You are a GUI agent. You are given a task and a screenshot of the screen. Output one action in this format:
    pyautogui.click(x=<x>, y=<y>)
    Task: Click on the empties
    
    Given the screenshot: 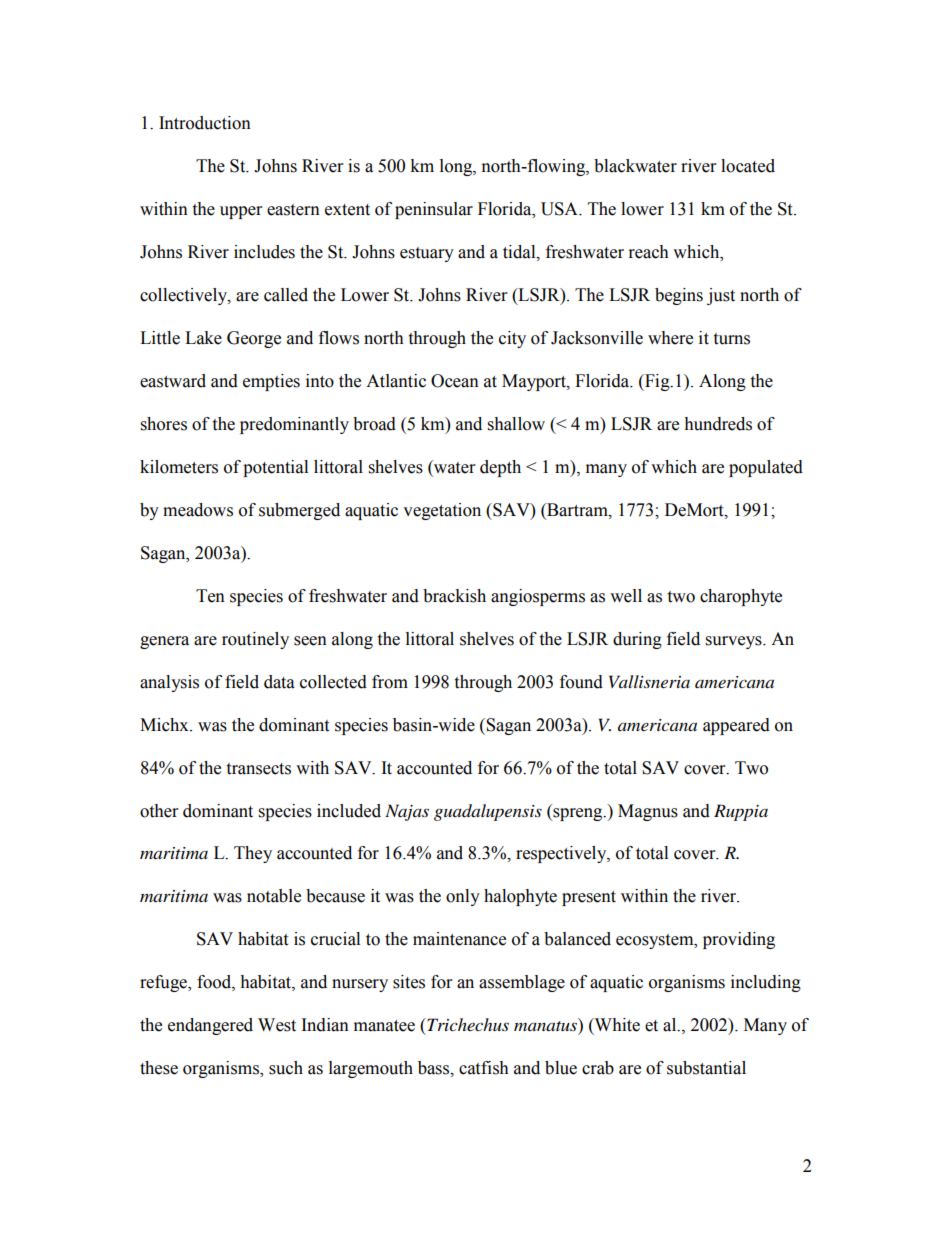 What is the action you would take?
    pyautogui.click(x=271, y=382)
